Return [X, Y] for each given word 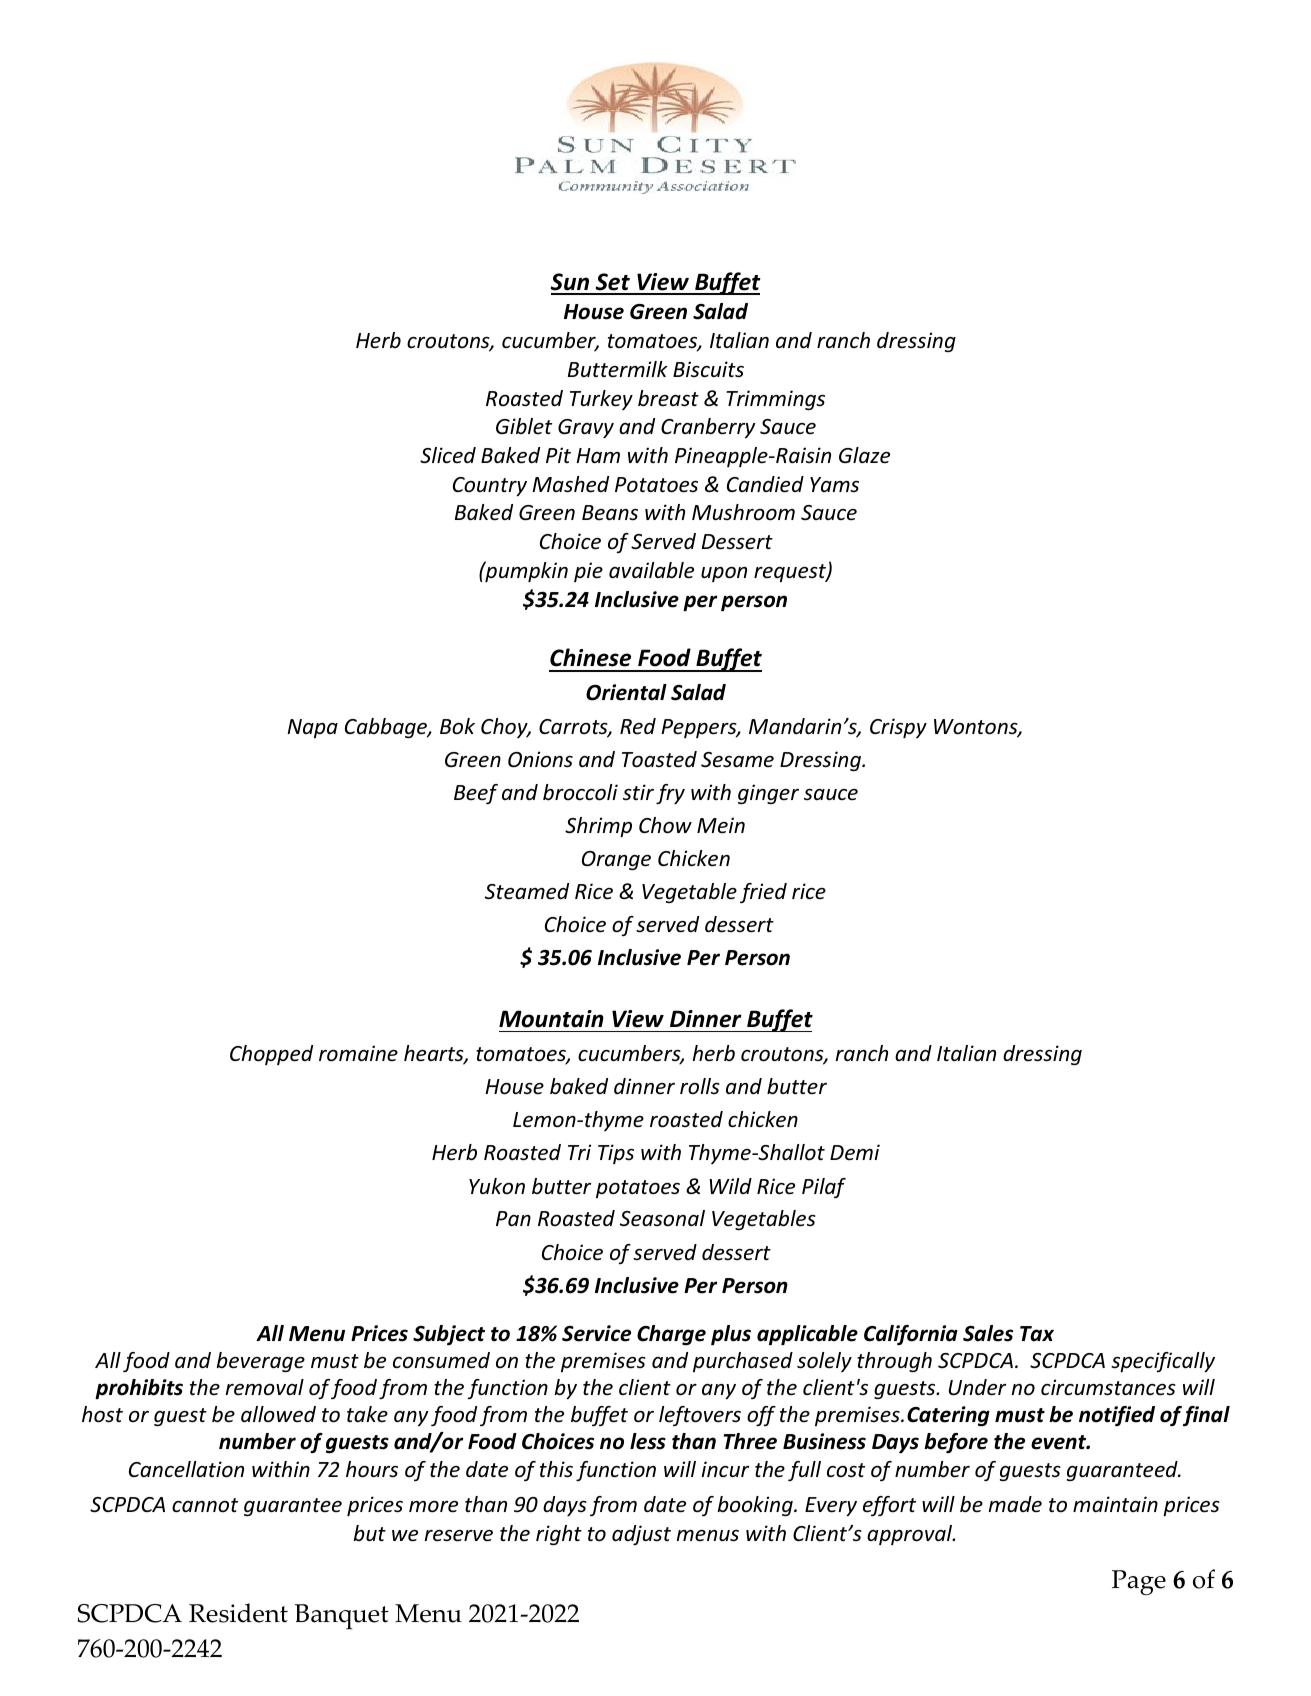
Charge [671, 1335]
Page [1139, 1582]
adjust [641, 1535]
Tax [1037, 1334]
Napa [312, 728]
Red [638, 726]
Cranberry [708, 428]
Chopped [271, 1055]
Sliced [448, 455]
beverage [261, 1362]
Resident [238, 1613]
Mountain [551, 1019]
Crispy [898, 728]
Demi [855, 1152]
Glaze [864, 455]
